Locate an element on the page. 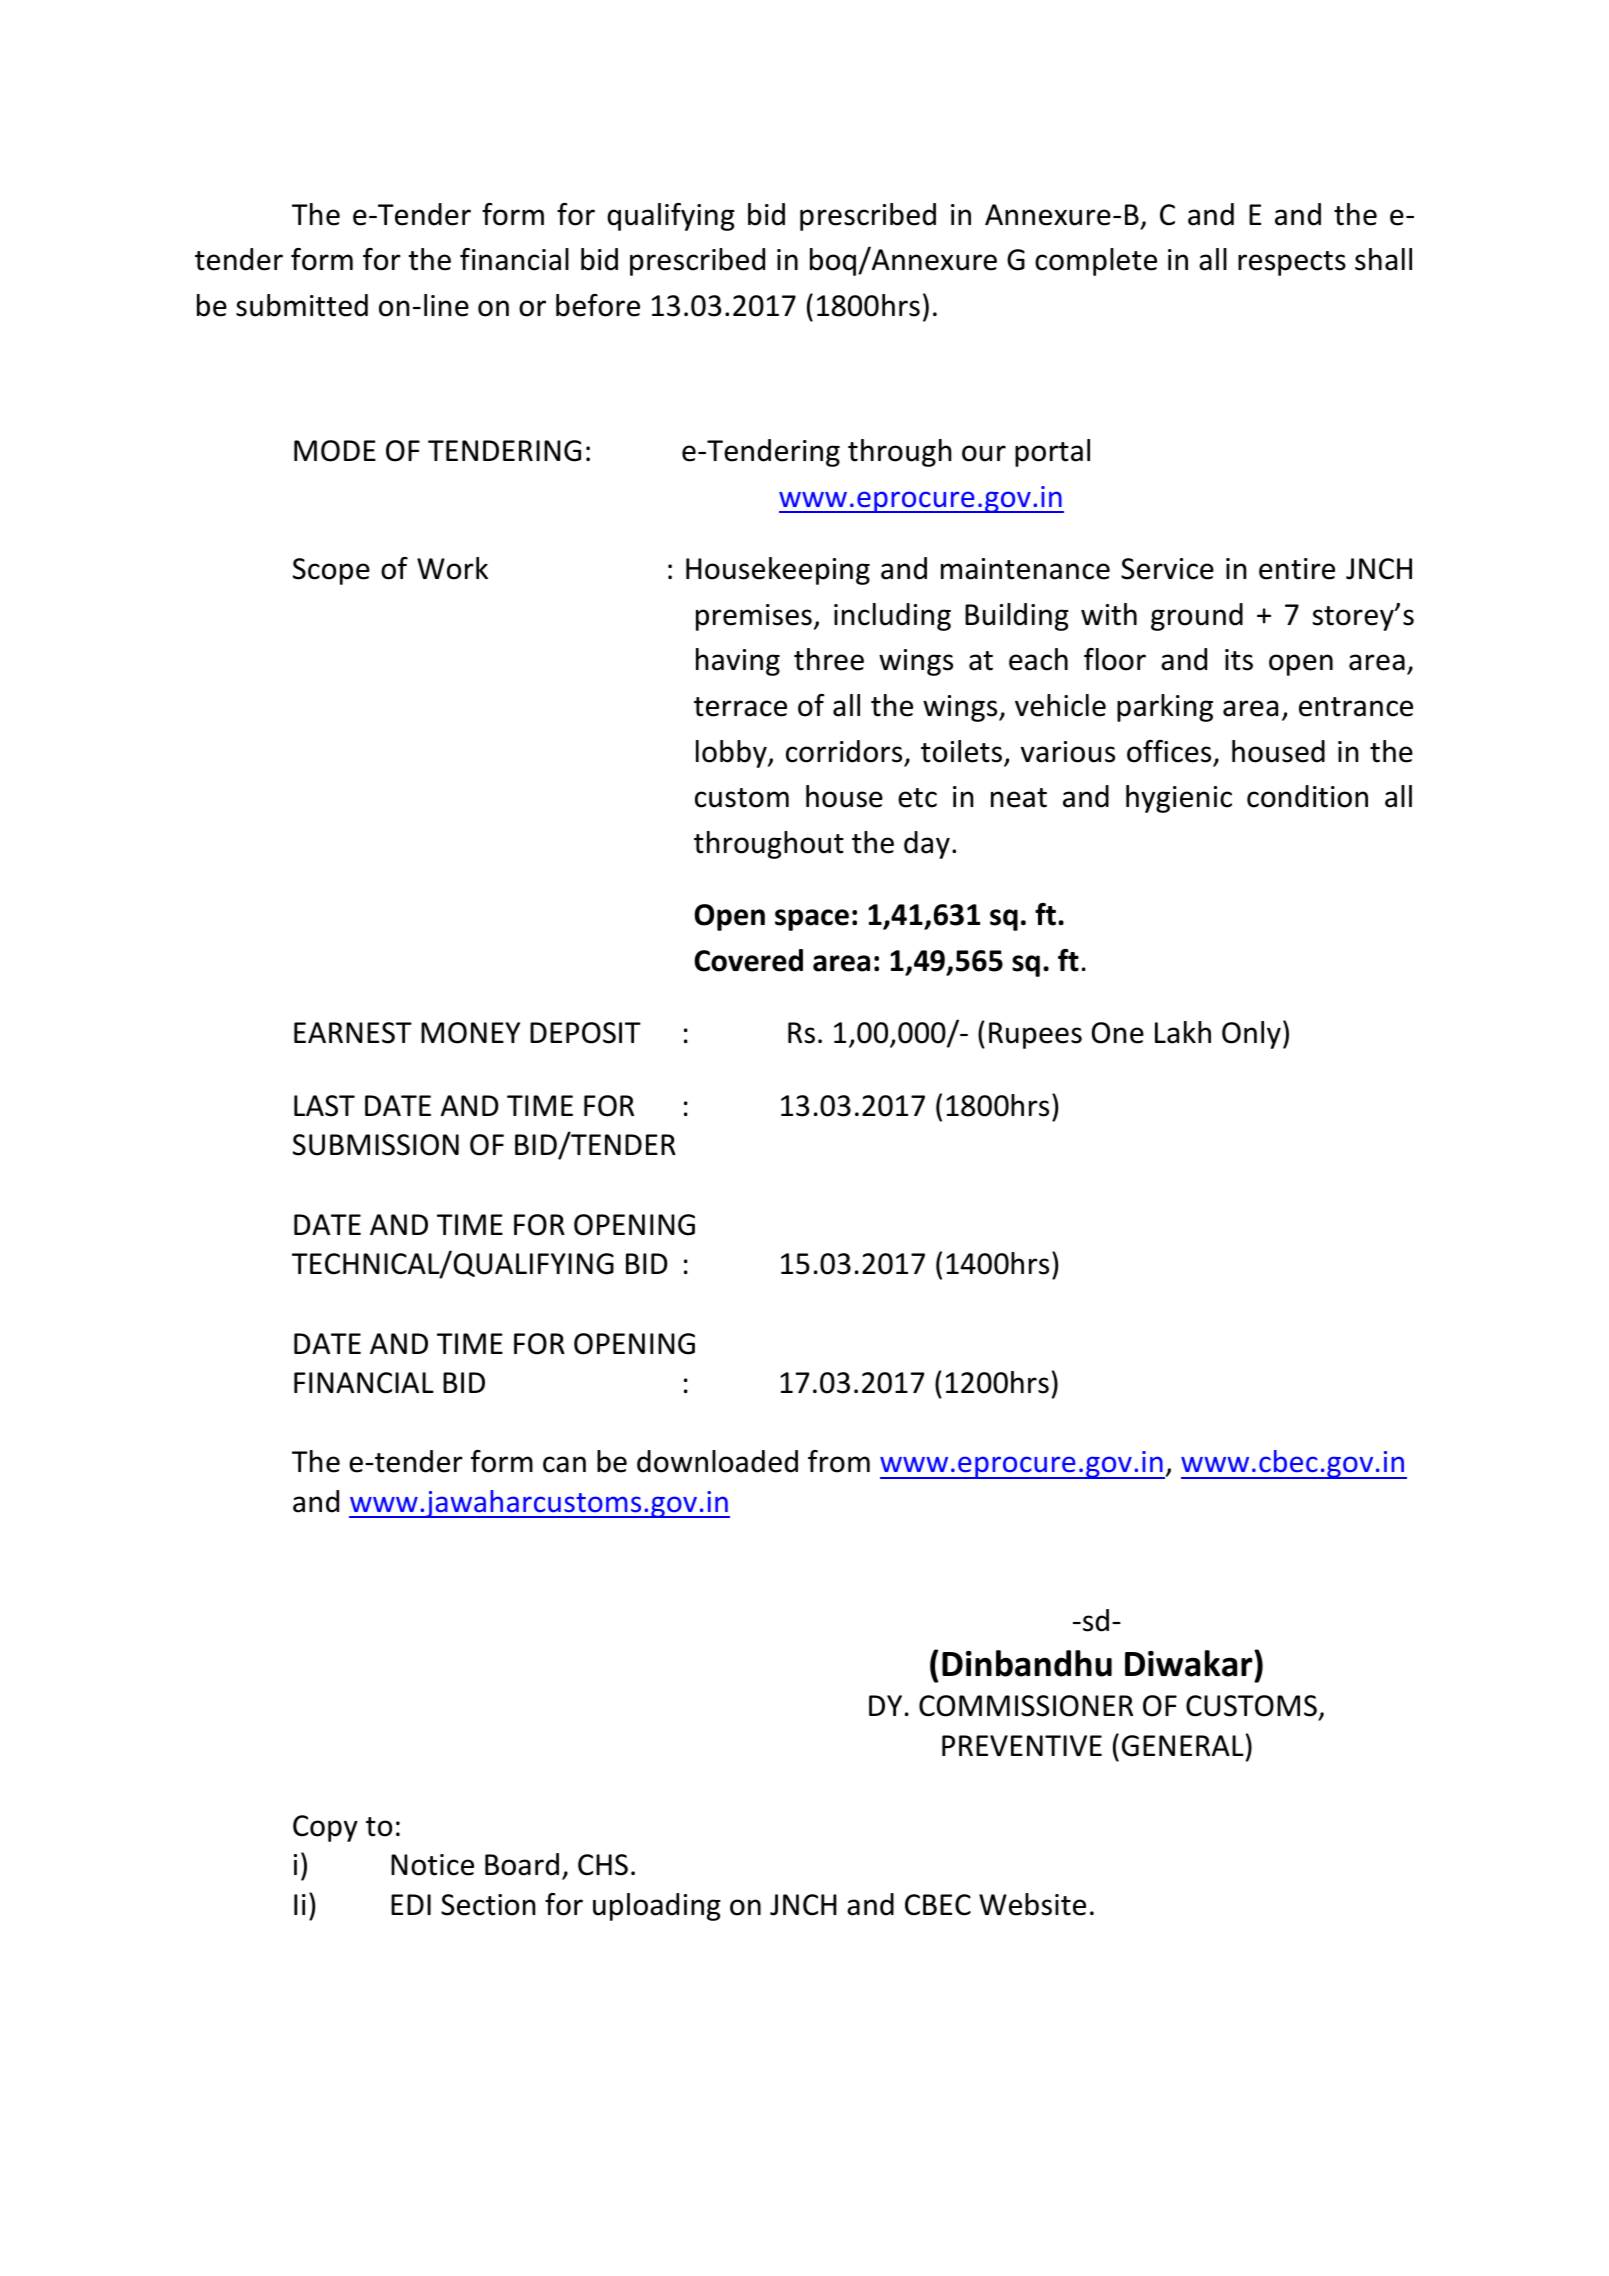 The image size is (1609, 2276). Only is located at coordinates (1251, 1035).
